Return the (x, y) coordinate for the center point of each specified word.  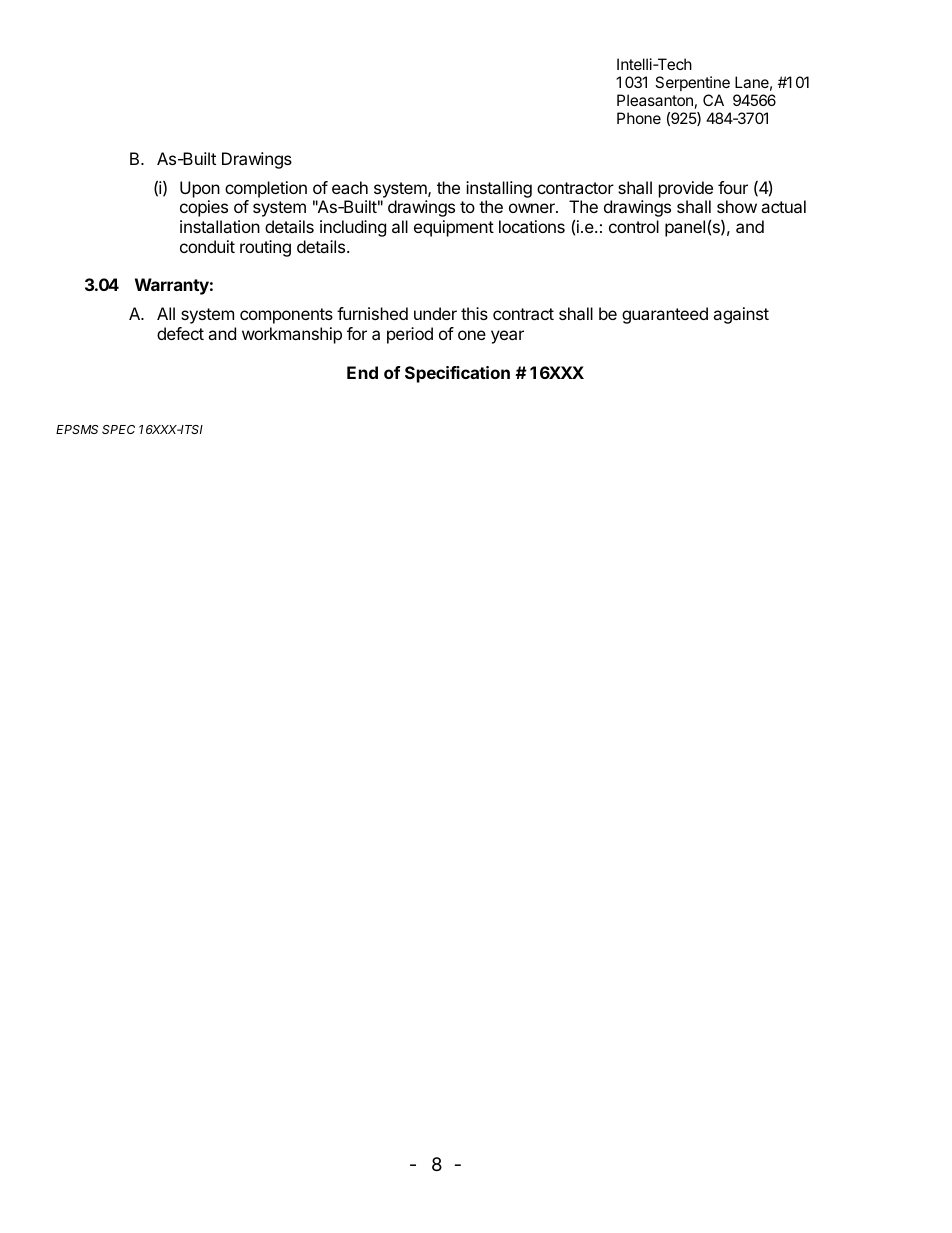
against (741, 315)
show (737, 206)
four (733, 187)
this (474, 313)
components (286, 316)
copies (204, 208)
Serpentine (692, 83)
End (362, 372)
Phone (639, 118)
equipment (454, 228)
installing (499, 189)
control (634, 226)
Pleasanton (655, 100)
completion (266, 189)
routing (265, 248)
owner (533, 208)
